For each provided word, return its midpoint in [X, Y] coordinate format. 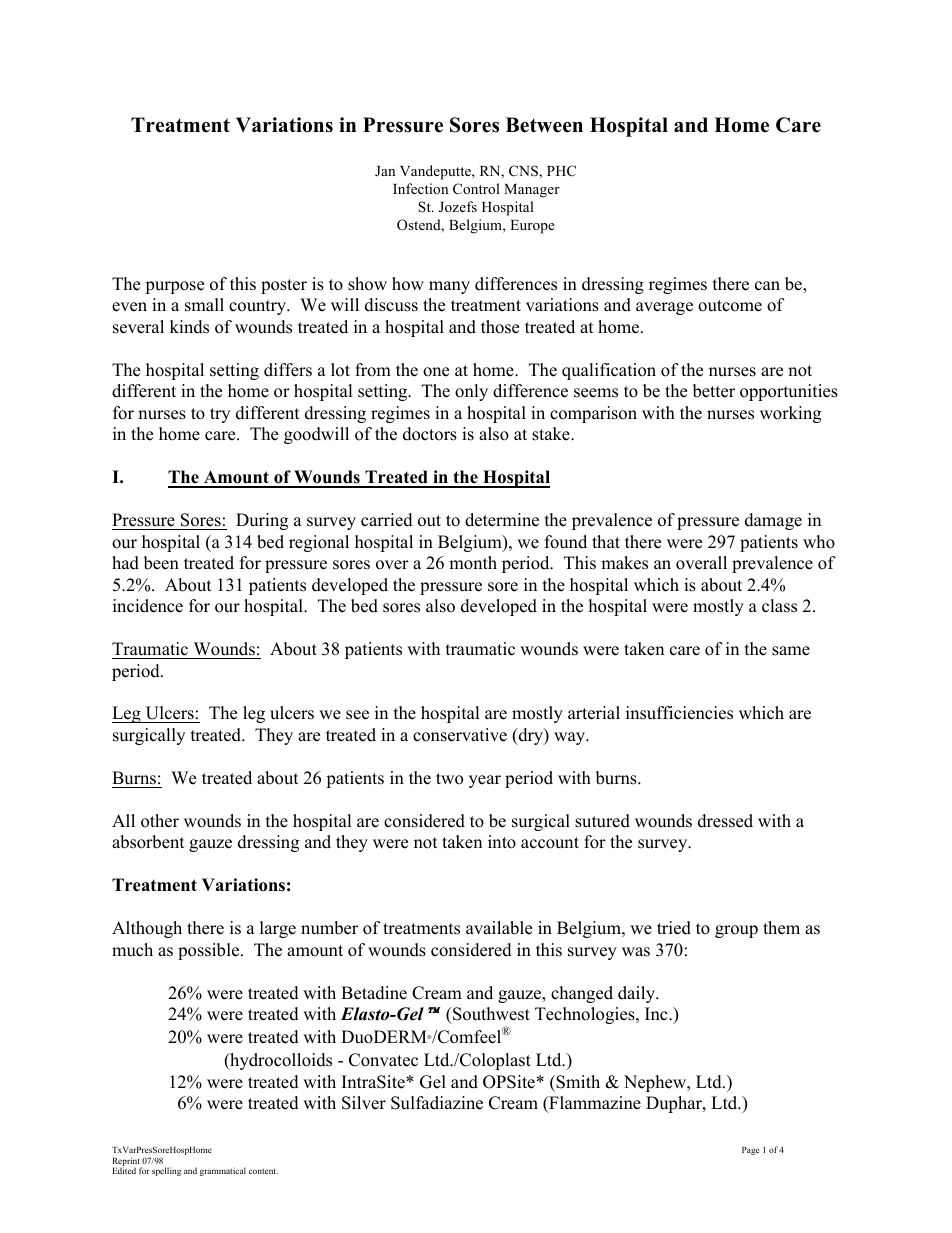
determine [502, 520]
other [160, 821]
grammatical [223, 1171]
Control [476, 188]
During [262, 521]
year [485, 781]
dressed [725, 821]
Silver [364, 1103]
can [767, 286]
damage [773, 521]
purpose [174, 287]
